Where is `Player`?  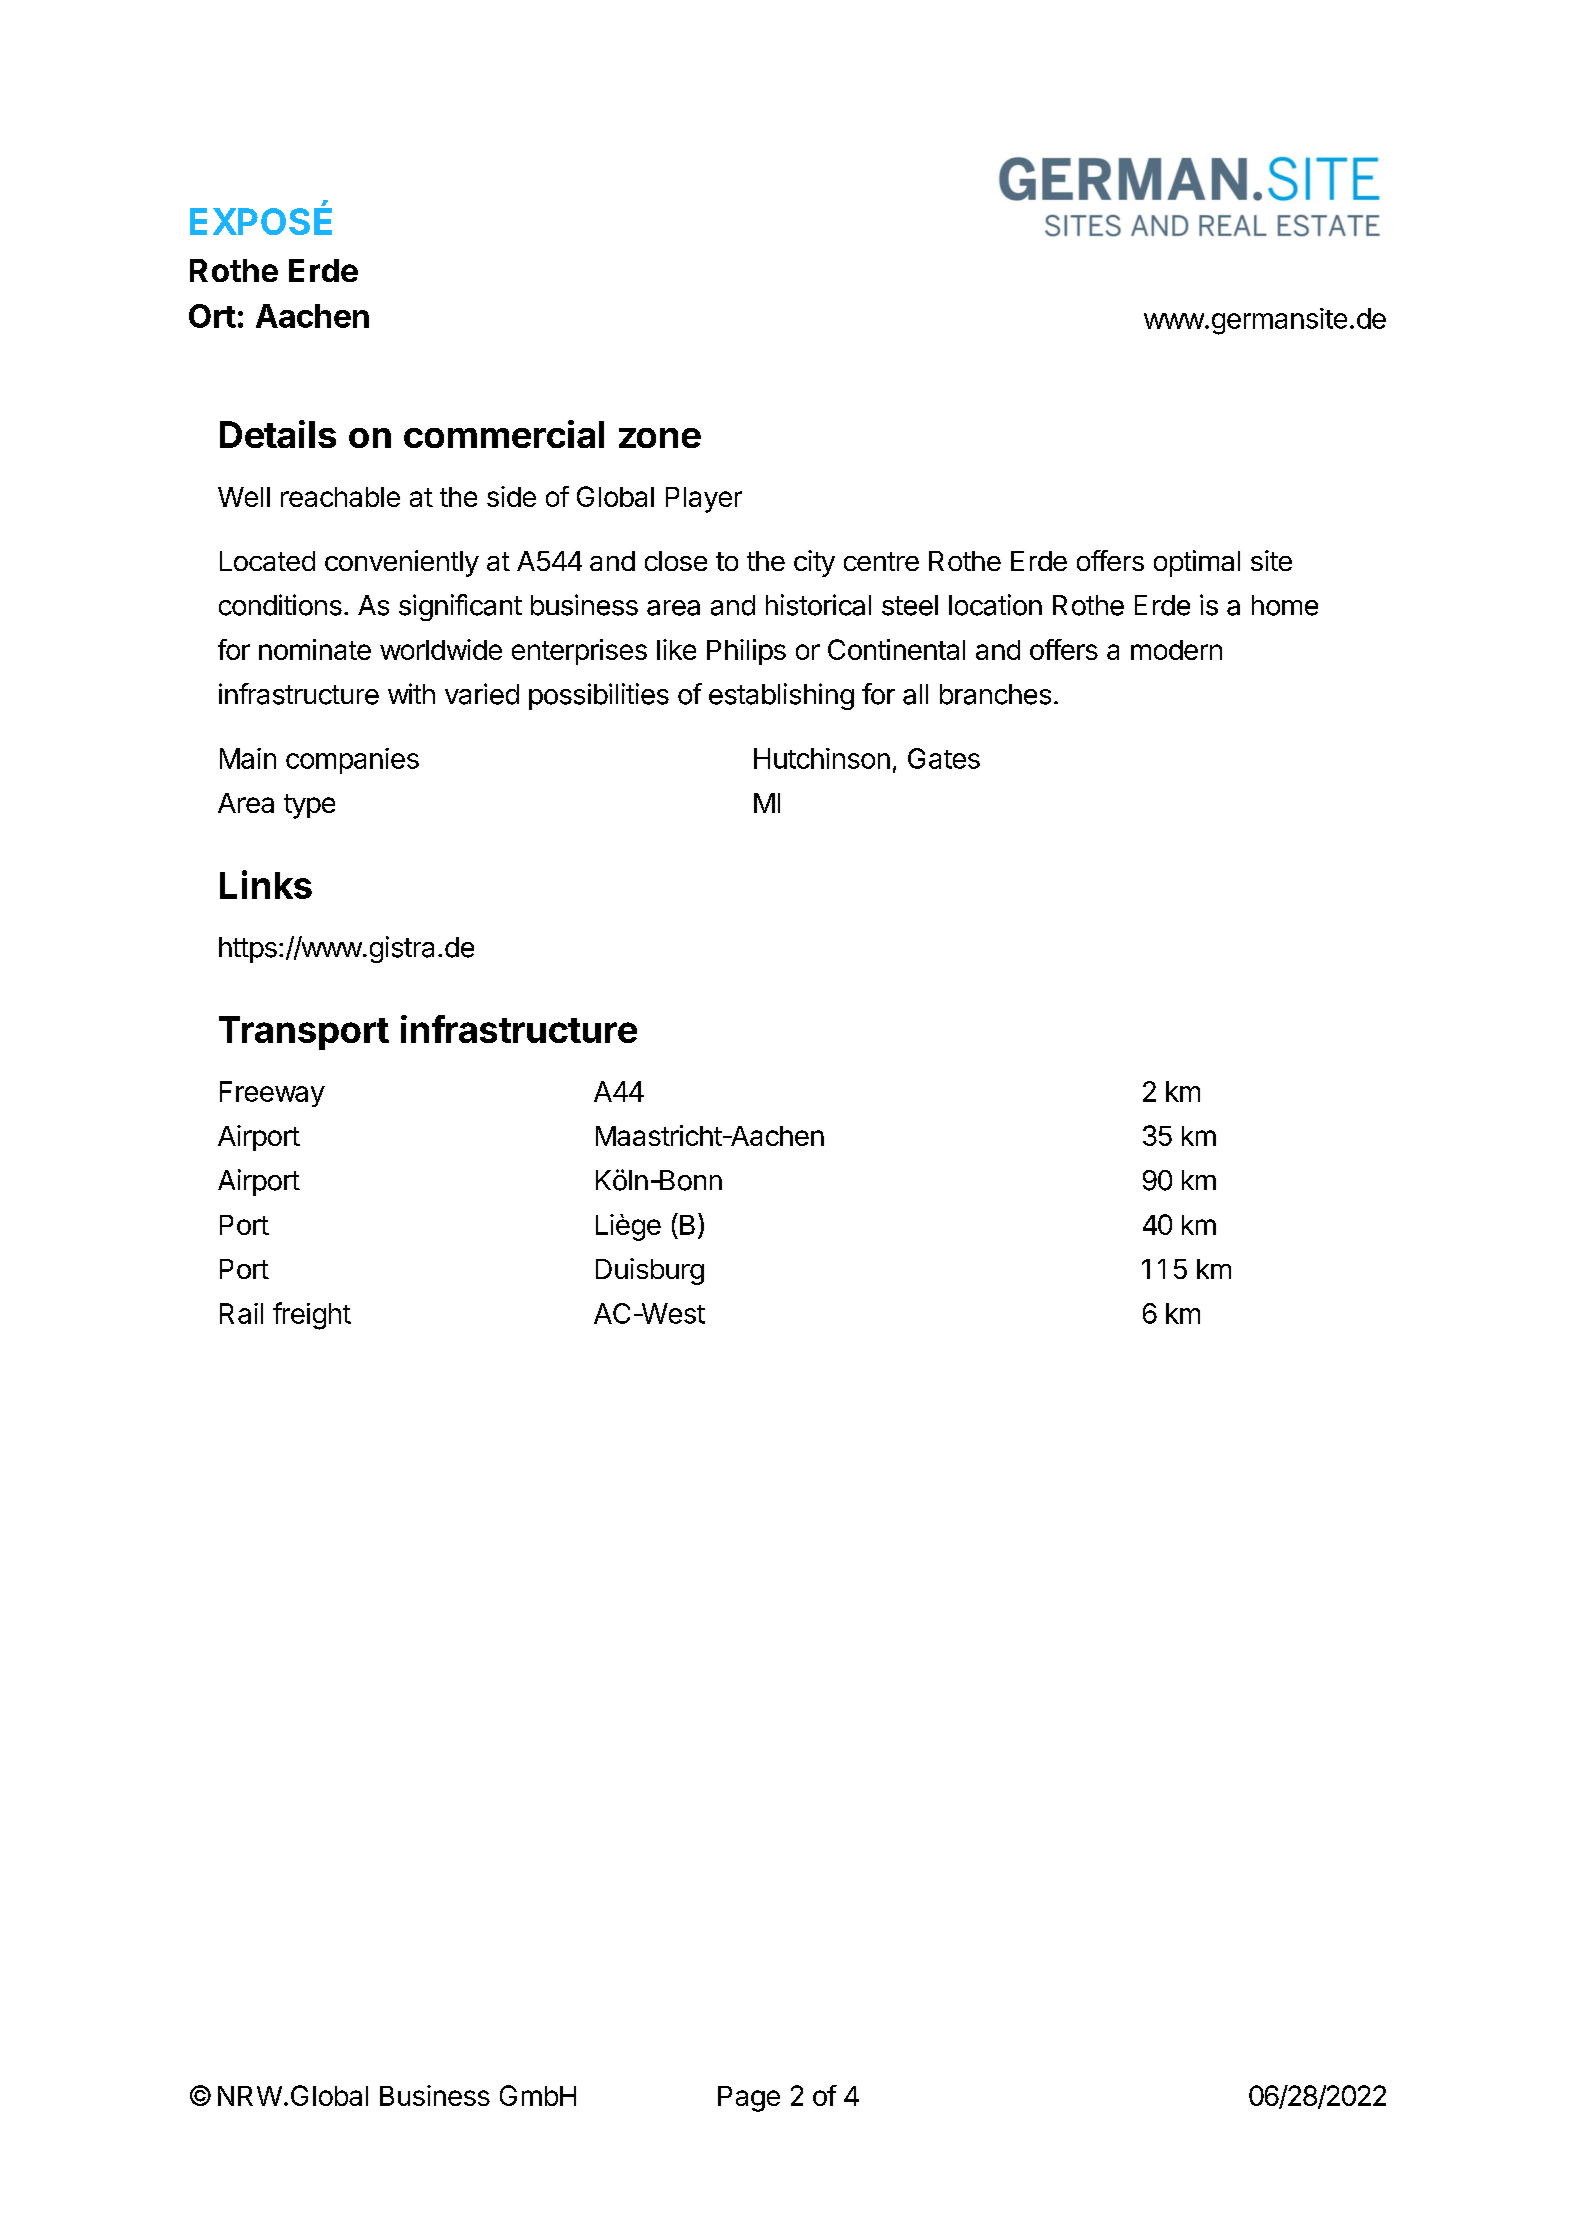
Player is located at coordinates (704, 500).
